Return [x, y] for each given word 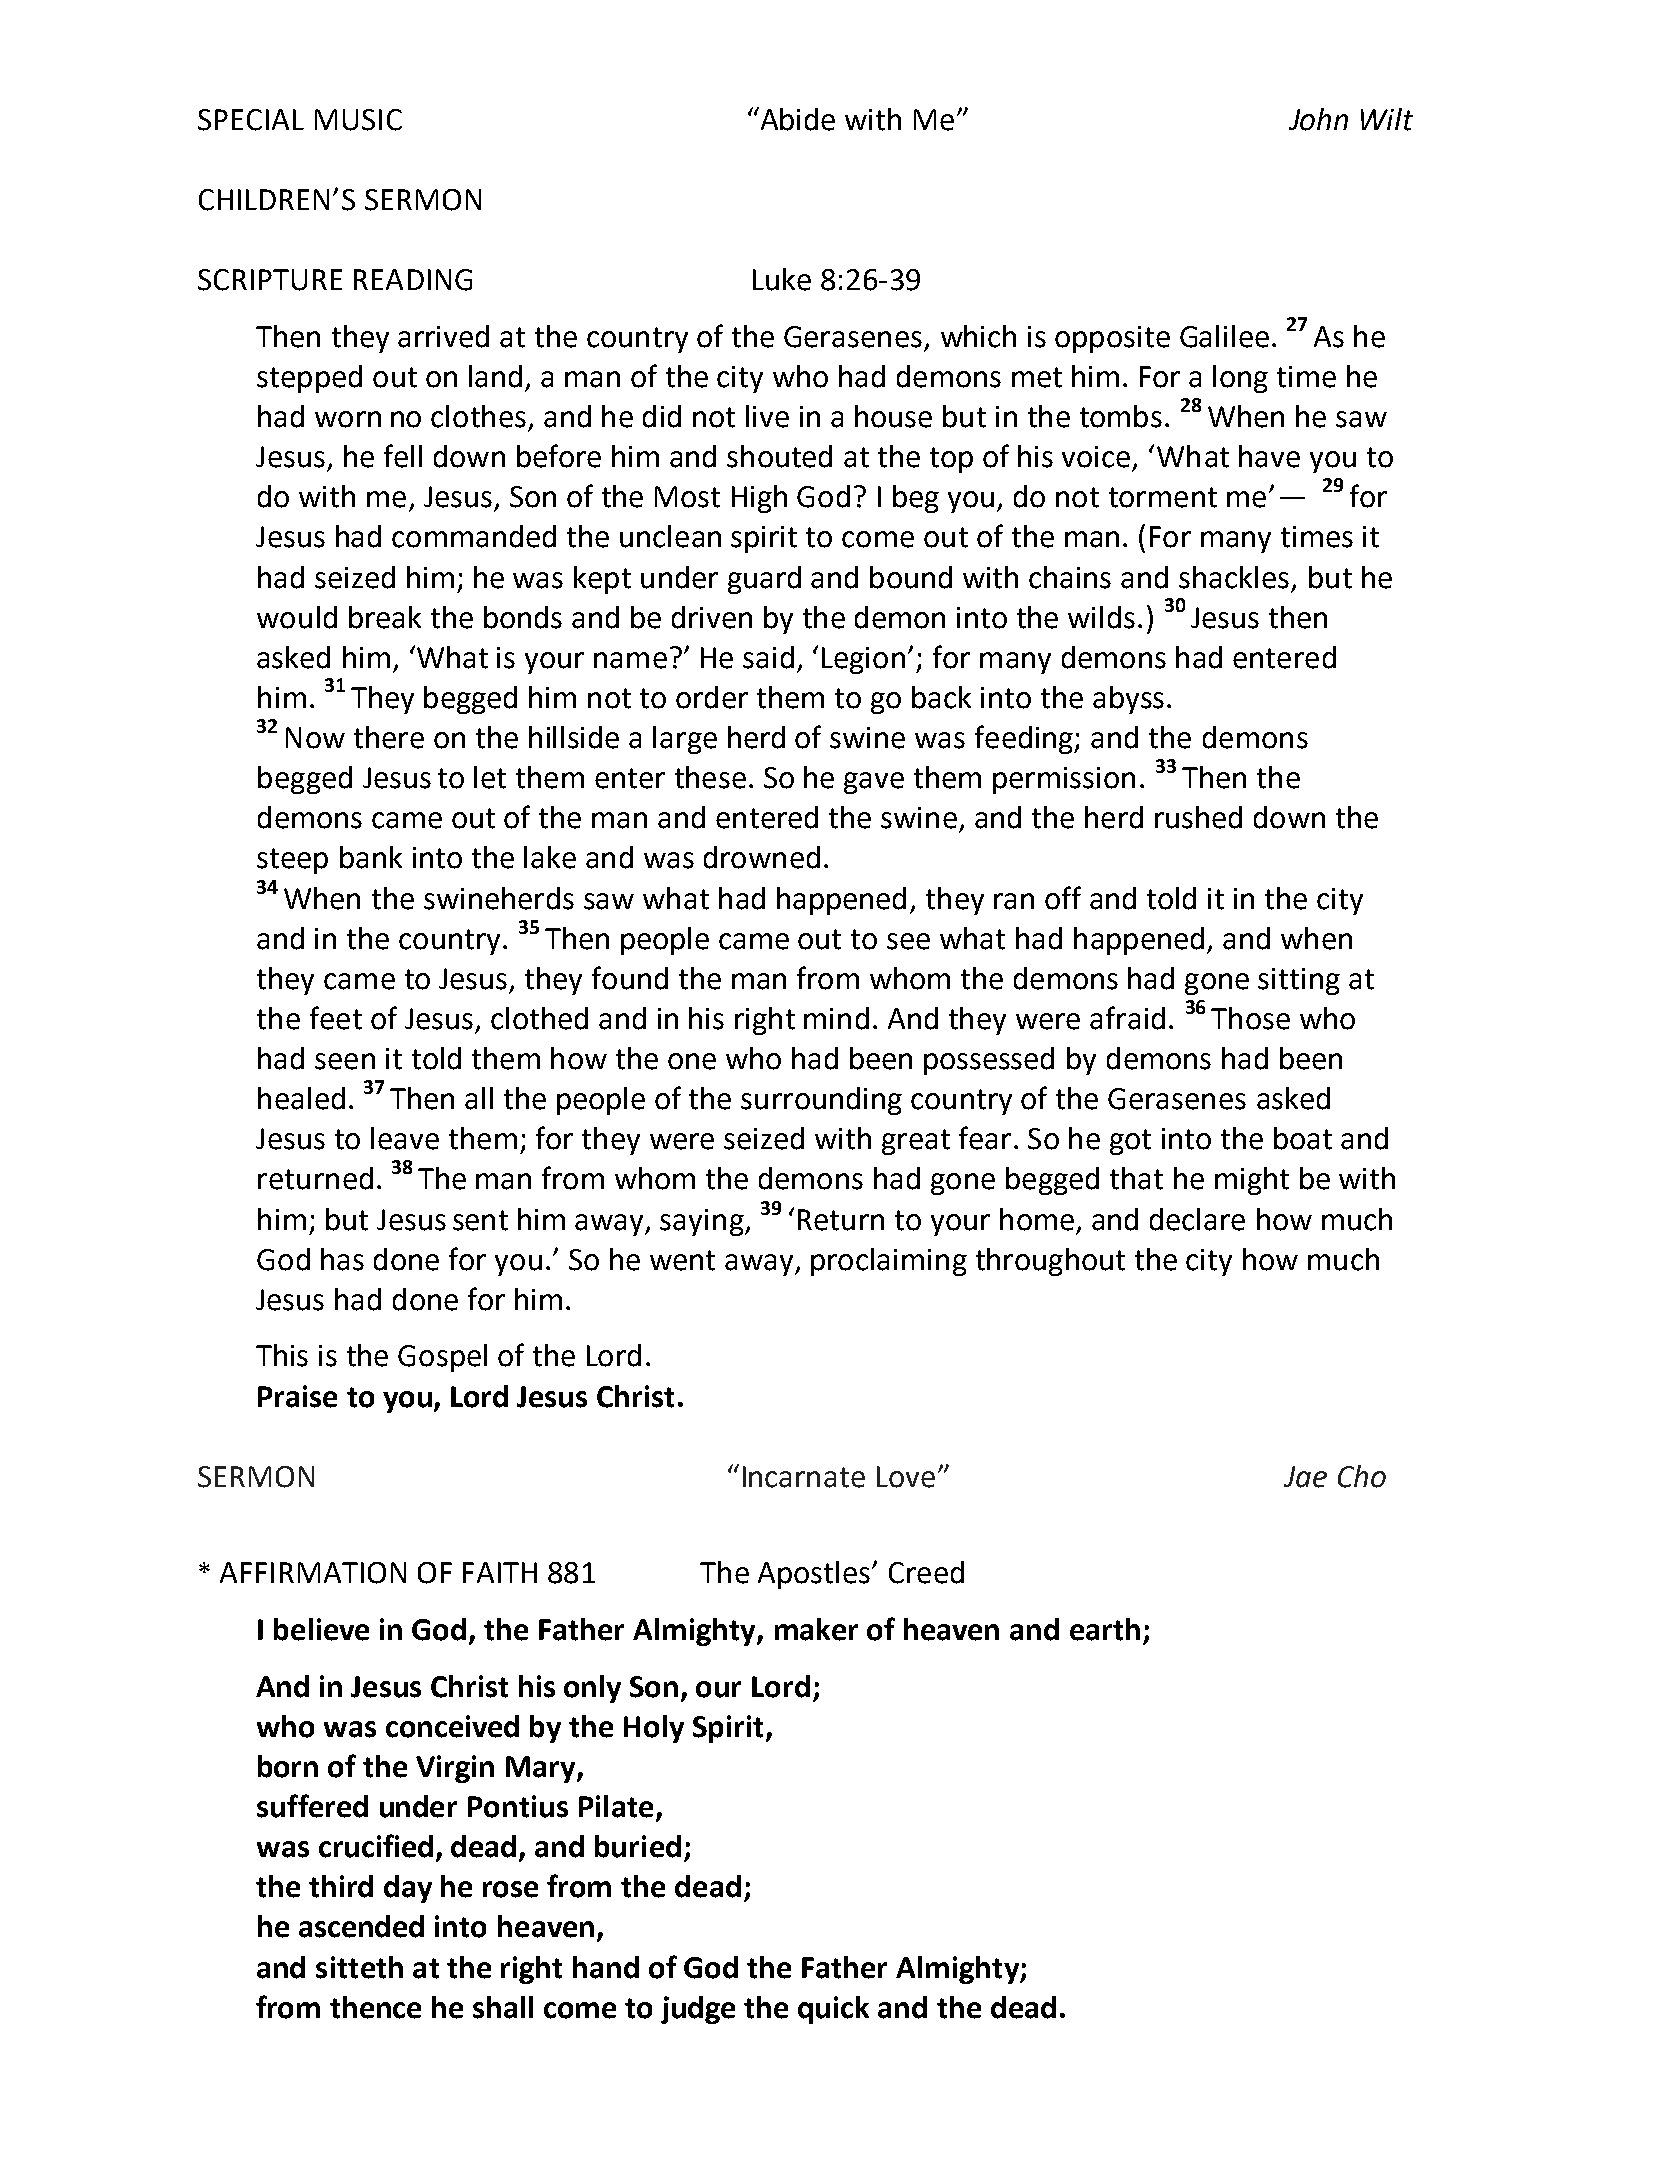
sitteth [359, 1967]
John [1318, 119]
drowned [762, 857]
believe [321, 1629]
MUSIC [358, 120]
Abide [796, 119]
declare [1197, 1219]
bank [371, 857]
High [759, 499]
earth [1105, 1629]
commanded [474, 536]
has [342, 1259]
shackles [1234, 577]
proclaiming [889, 1262]
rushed [1198, 817]
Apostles [815, 1575]
